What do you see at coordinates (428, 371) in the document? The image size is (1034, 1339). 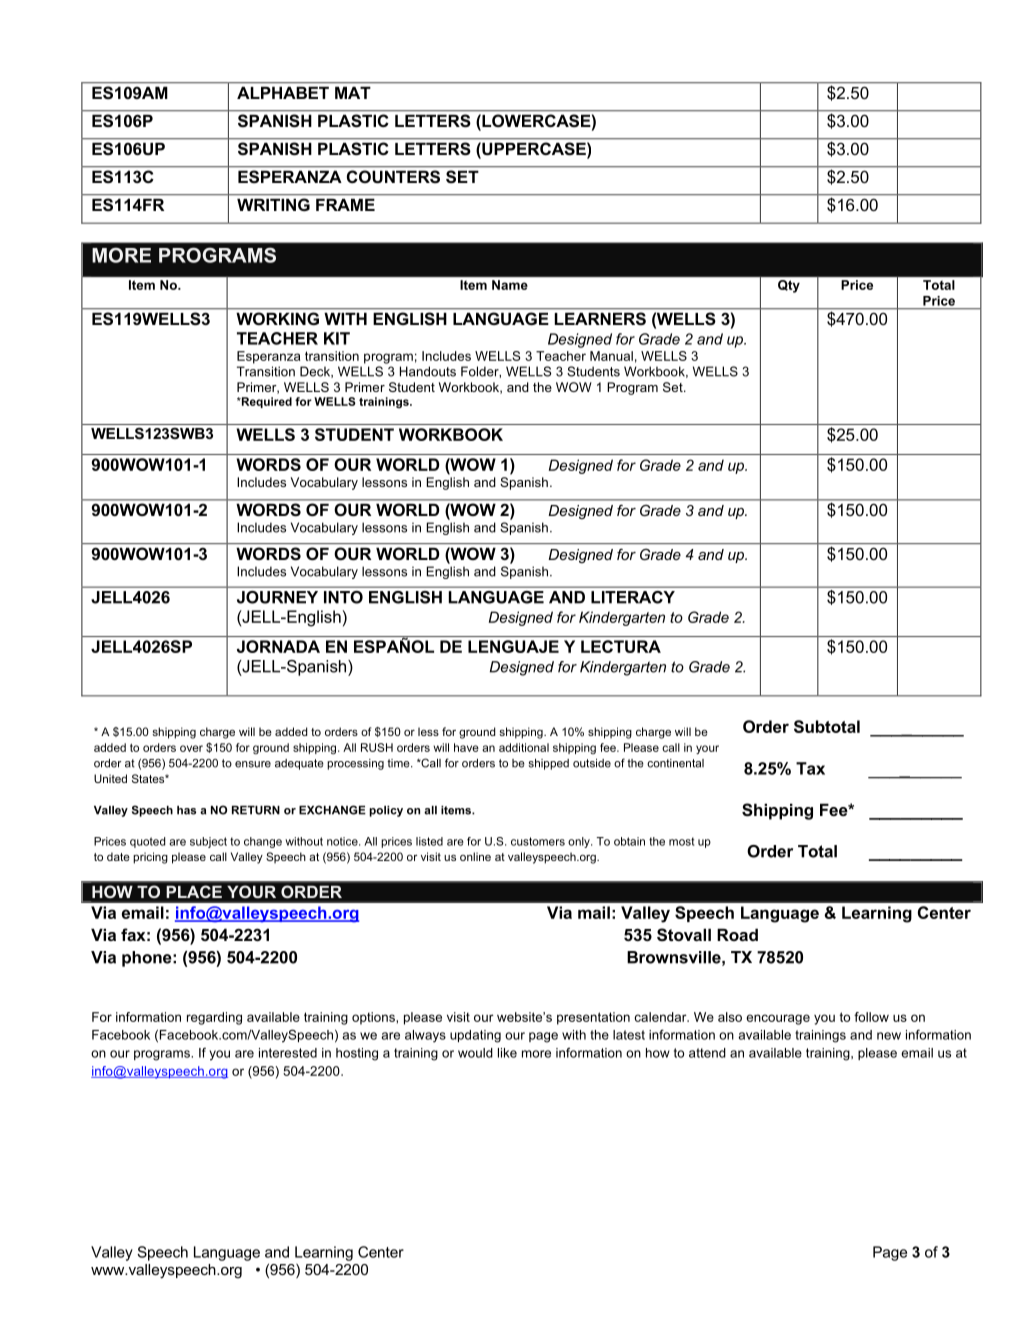 I see `Handouts` at bounding box center [428, 371].
